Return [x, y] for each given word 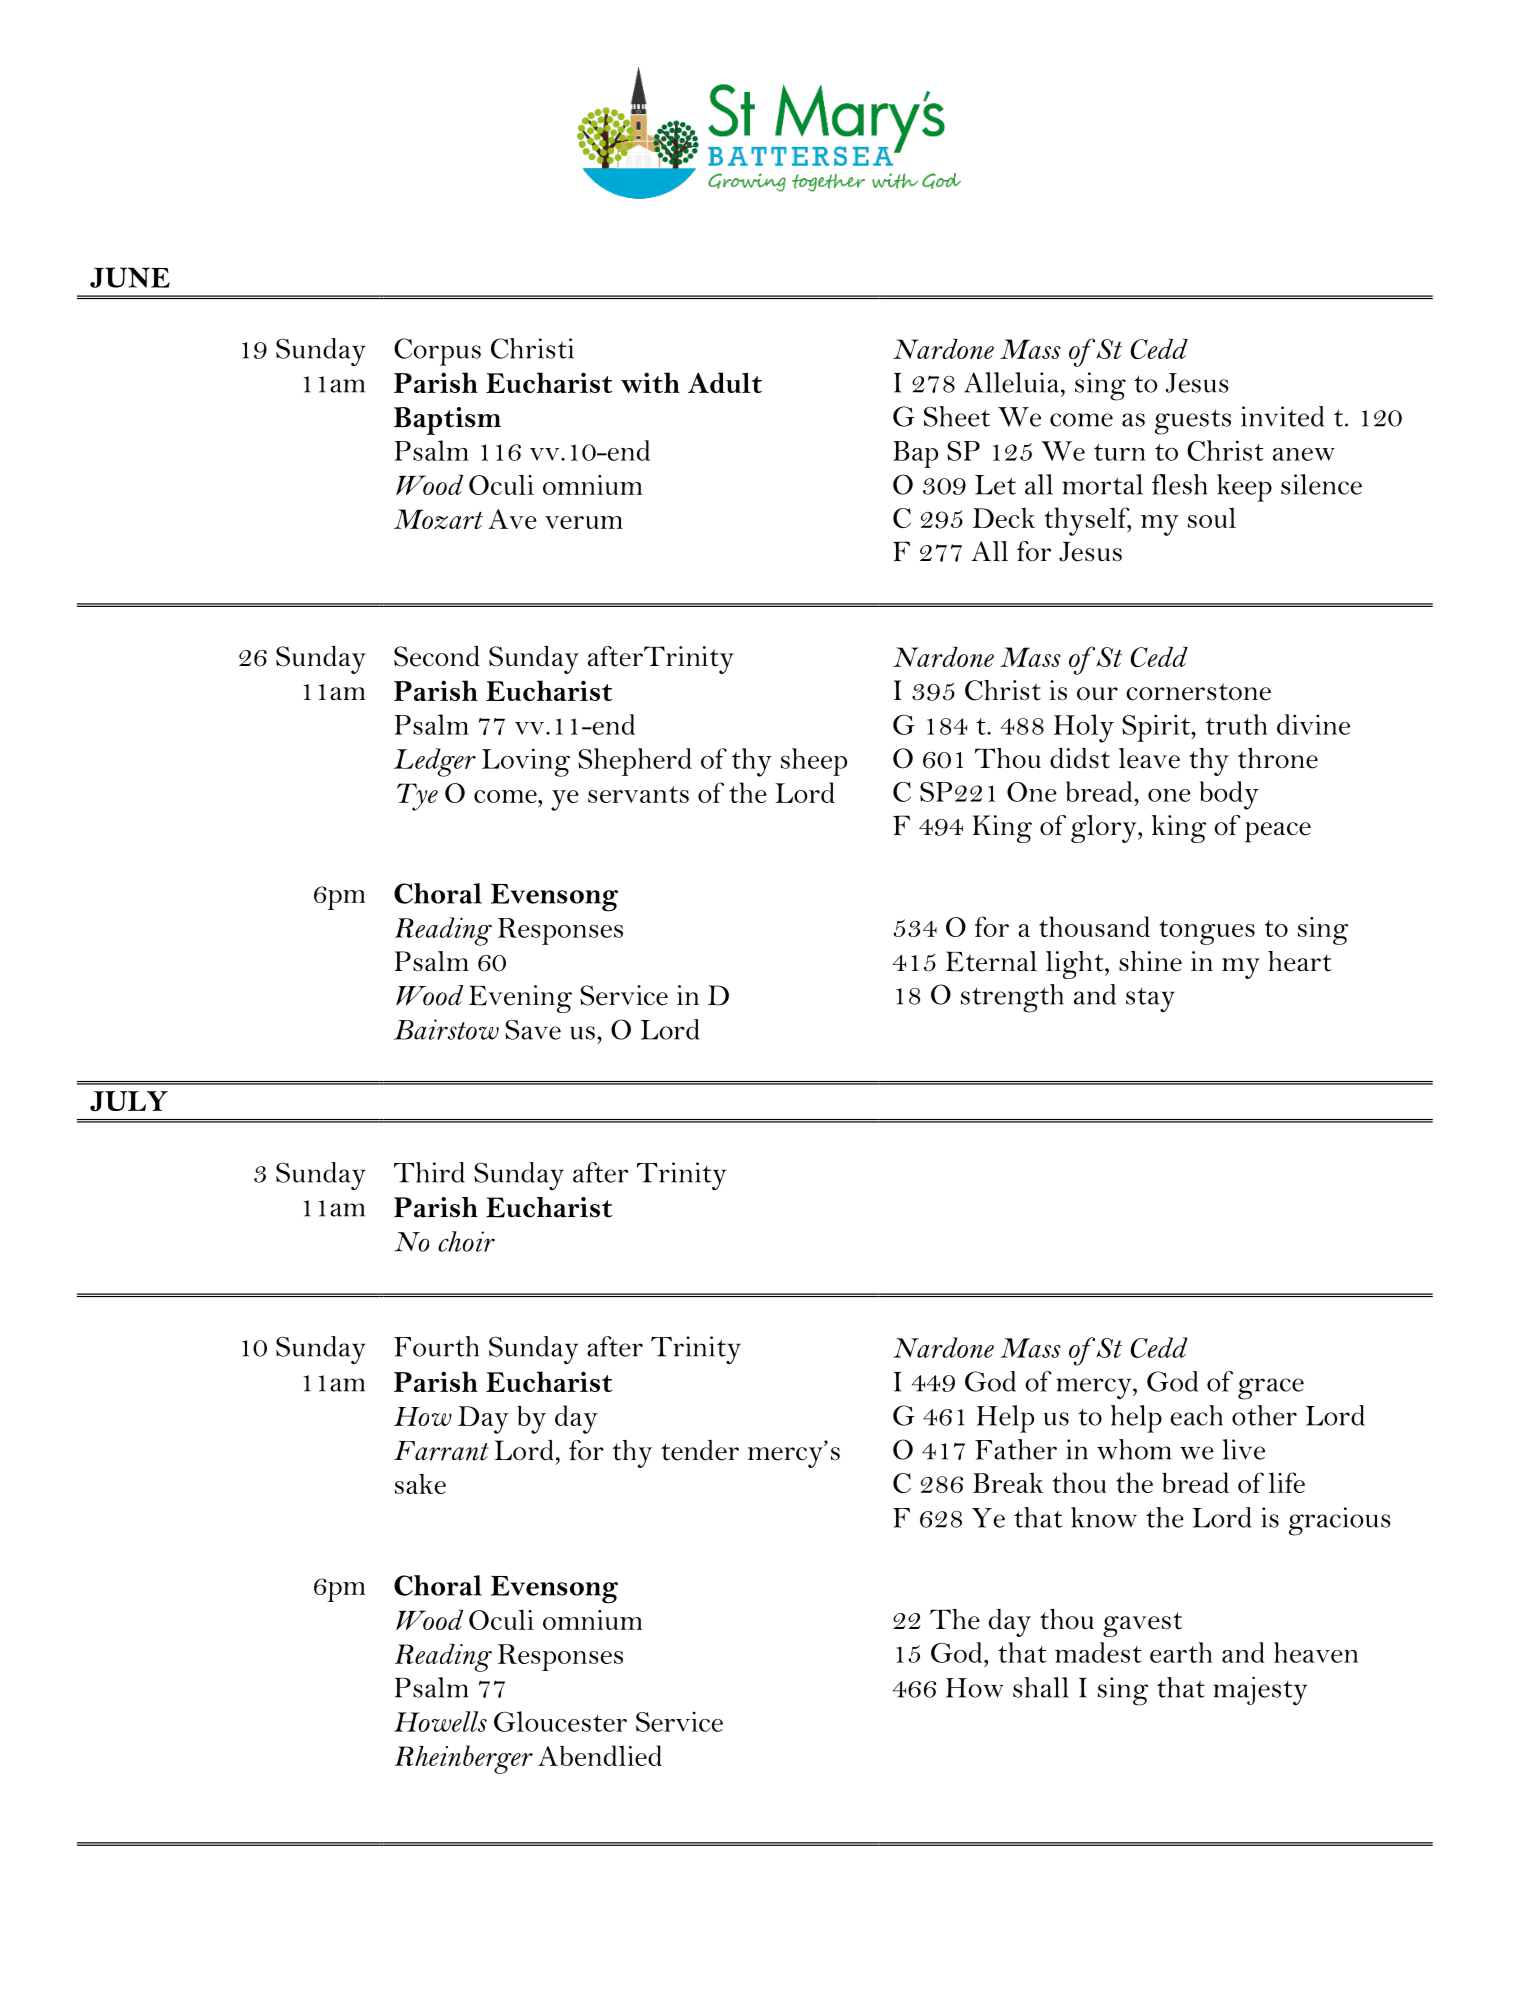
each [1196, 1415]
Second [437, 656]
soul [1212, 517]
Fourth [436, 1346]
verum [584, 522]
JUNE [130, 277]
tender [700, 1450]
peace [1278, 832]
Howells [440, 1721]
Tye [417, 797]
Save [533, 1029]
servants [638, 794]
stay [1150, 1000]
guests [1193, 422]
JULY [129, 1101]
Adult [725, 382]
